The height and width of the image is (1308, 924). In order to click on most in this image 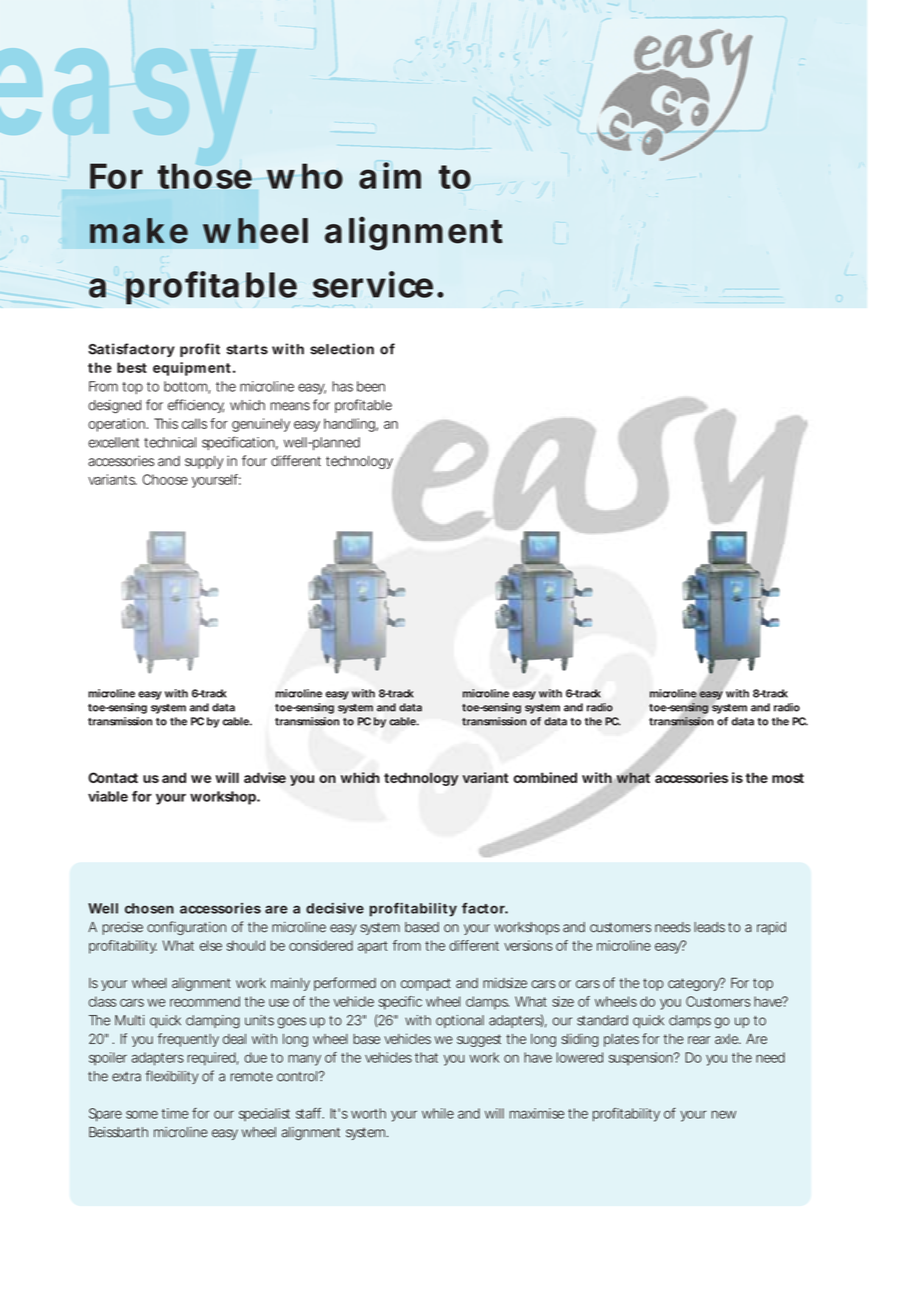, I will do `click(788, 778)`.
